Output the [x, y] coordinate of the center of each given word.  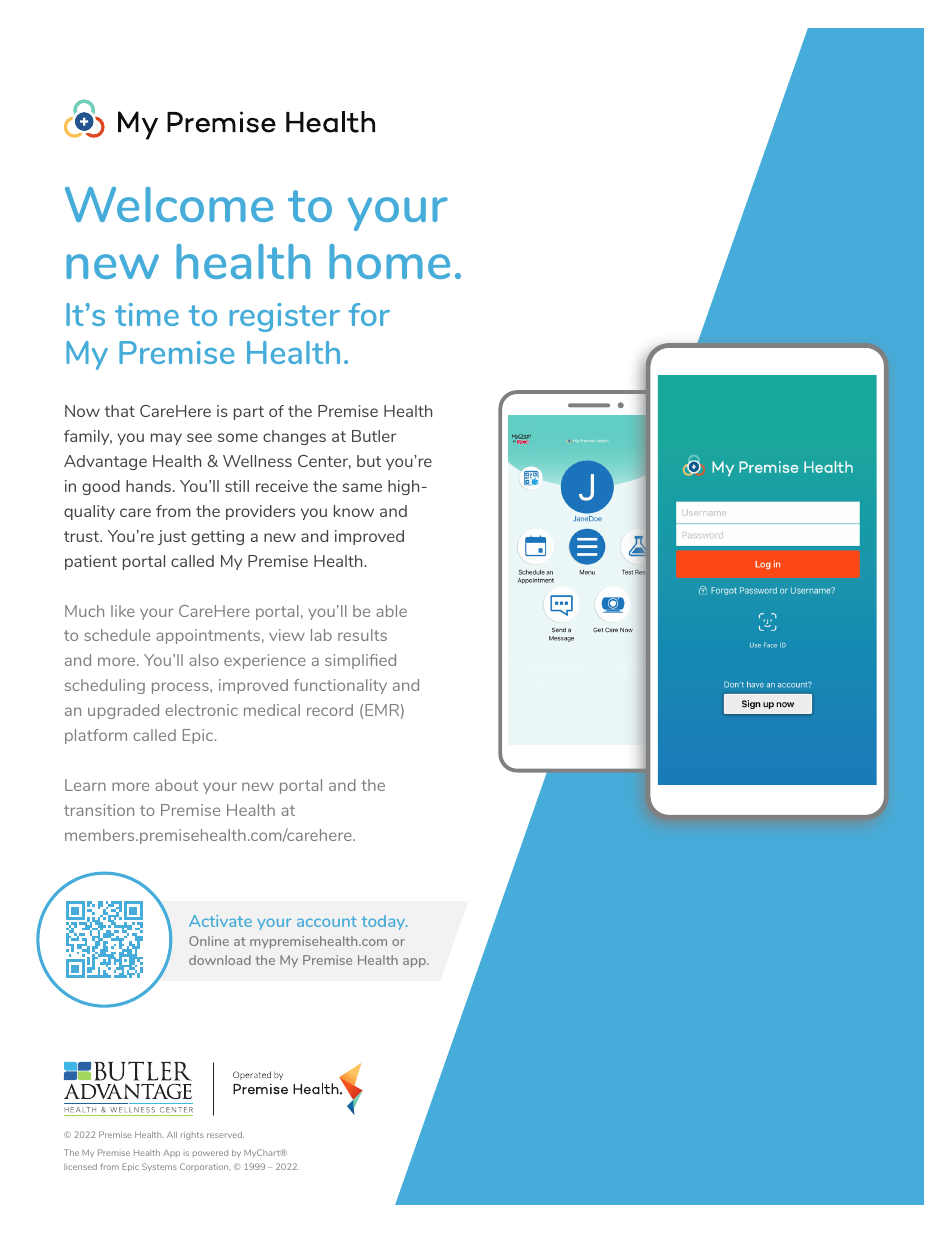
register [285, 317]
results [362, 635]
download [220, 960]
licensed [80, 1166]
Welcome [169, 204]
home [389, 261]
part [249, 413]
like [123, 611]
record [330, 710]
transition [99, 810]
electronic [201, 710]
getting [217, 537]
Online [209, 941]
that [119, 411]
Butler [374, 436]
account [327, 921]
